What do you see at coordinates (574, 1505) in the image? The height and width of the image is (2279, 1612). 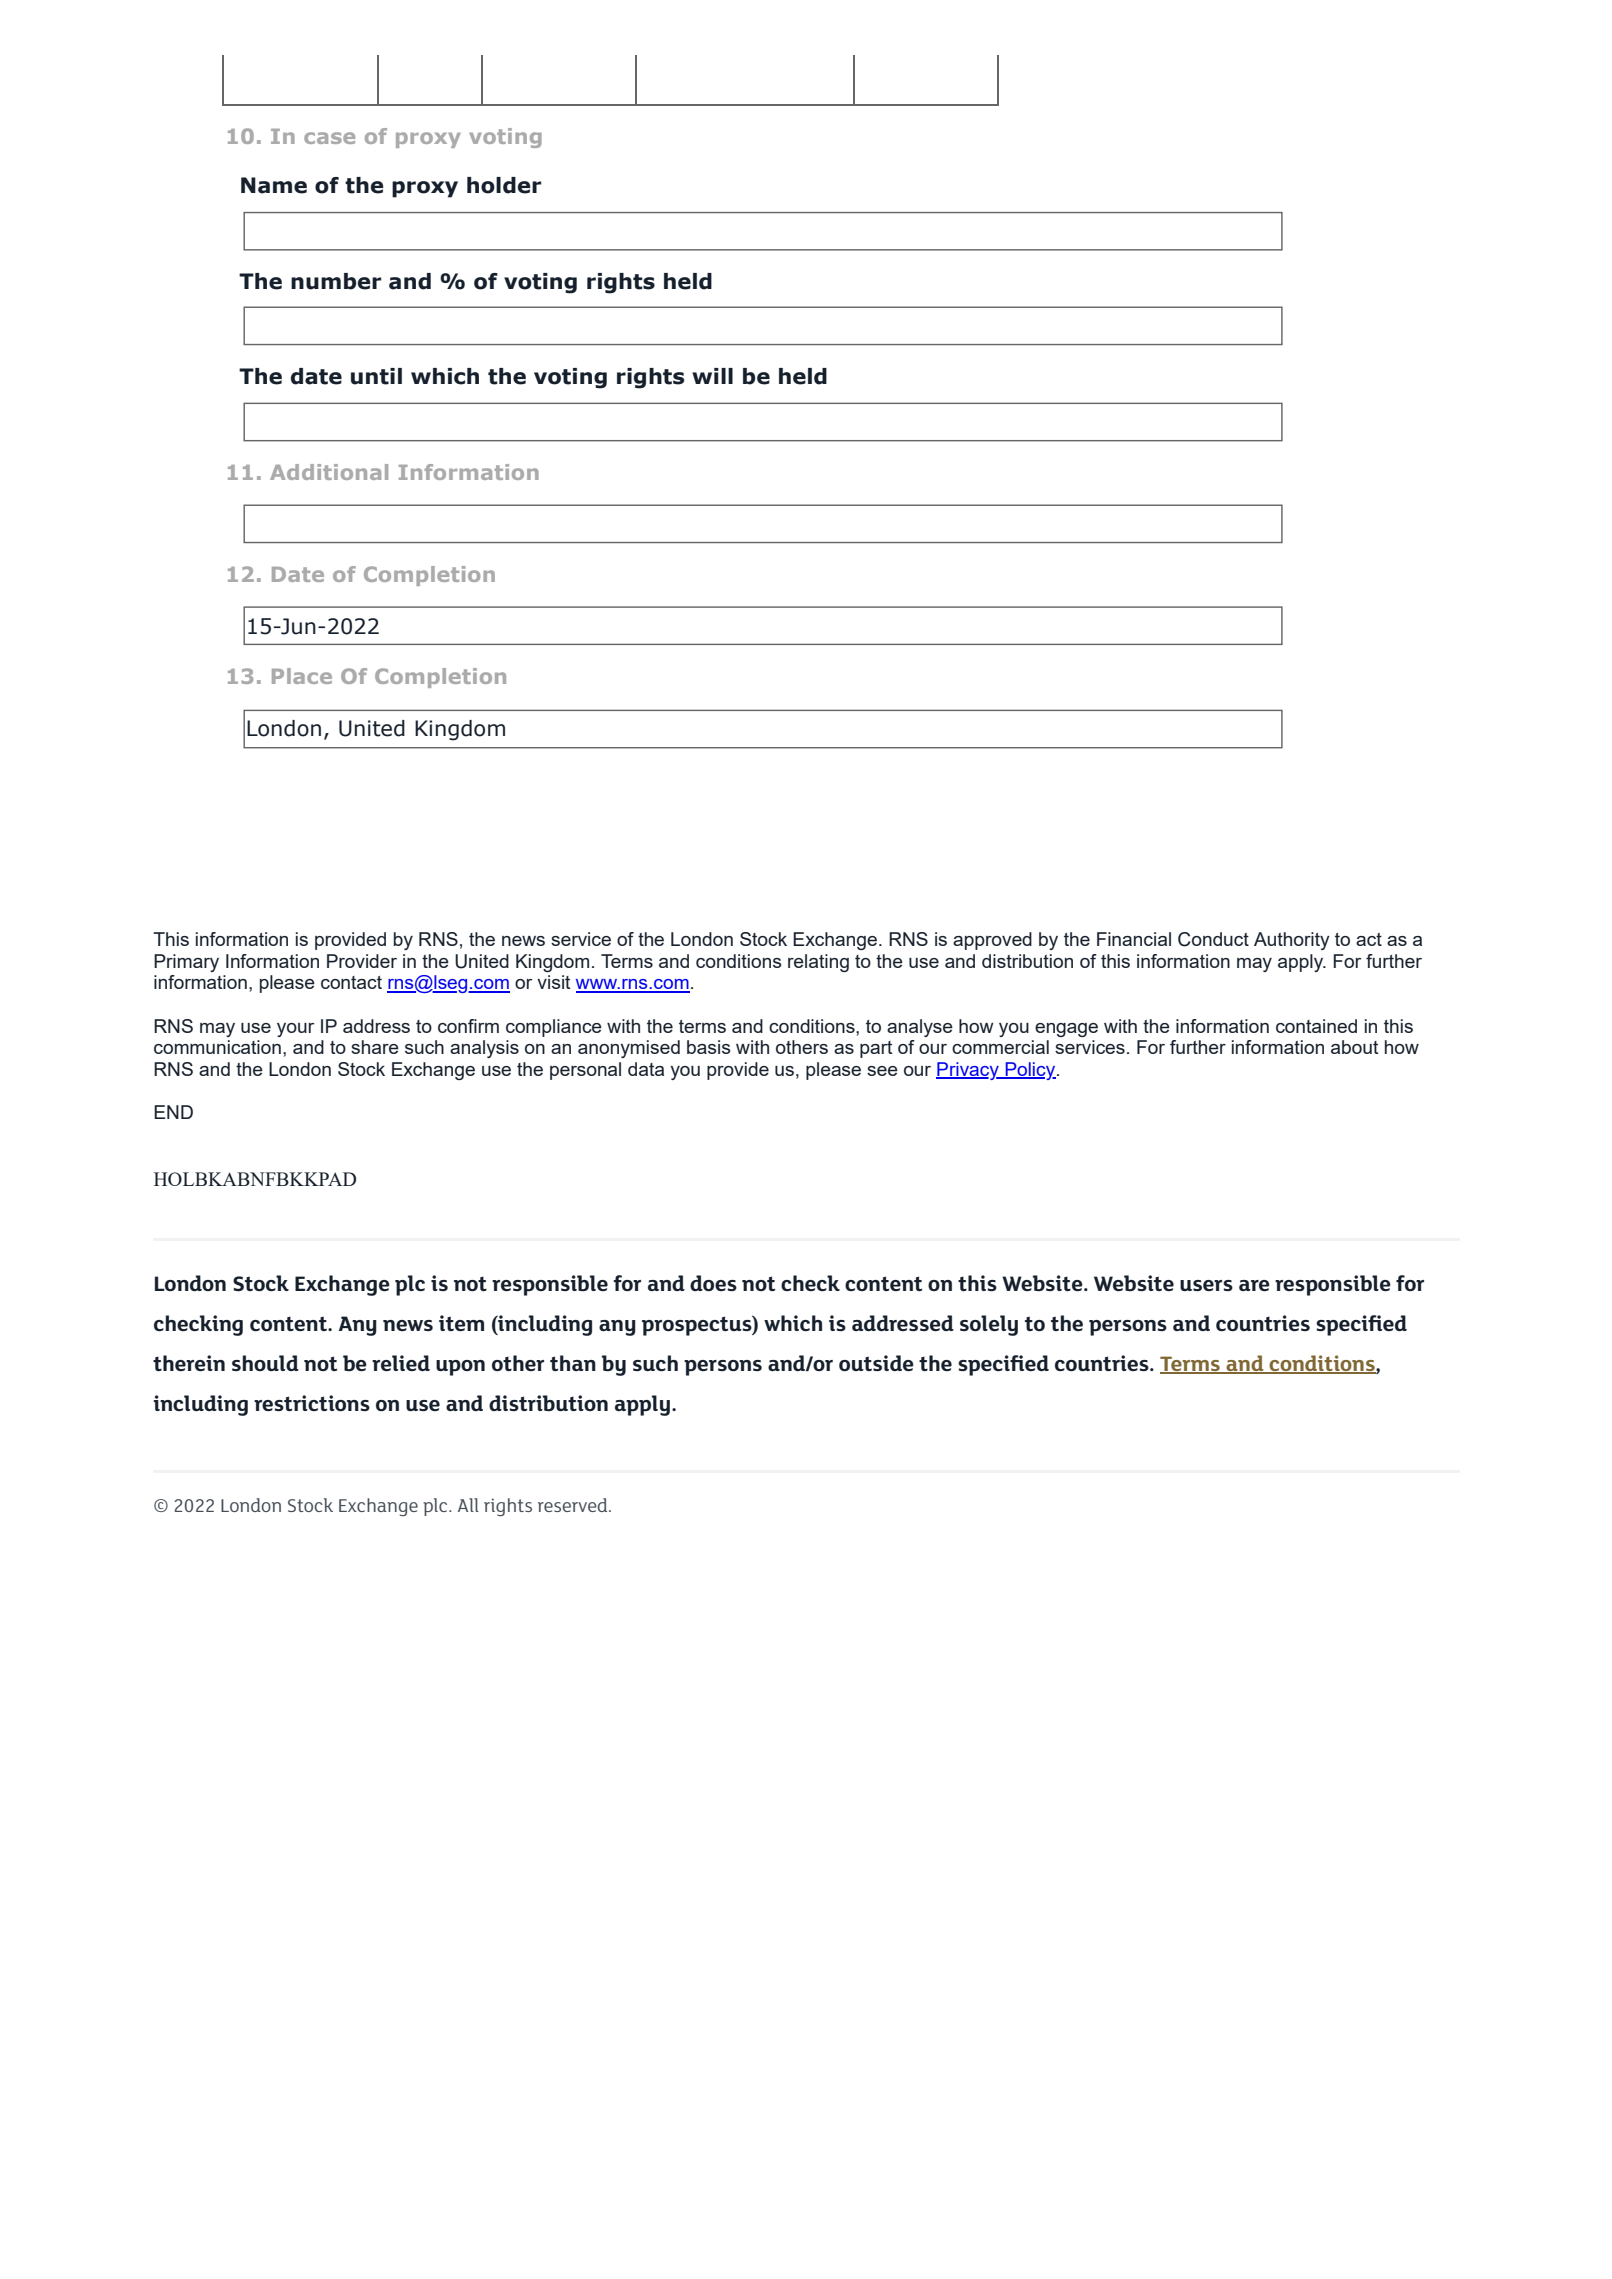 I see `reserved` at bounding box center [574, 1505].
